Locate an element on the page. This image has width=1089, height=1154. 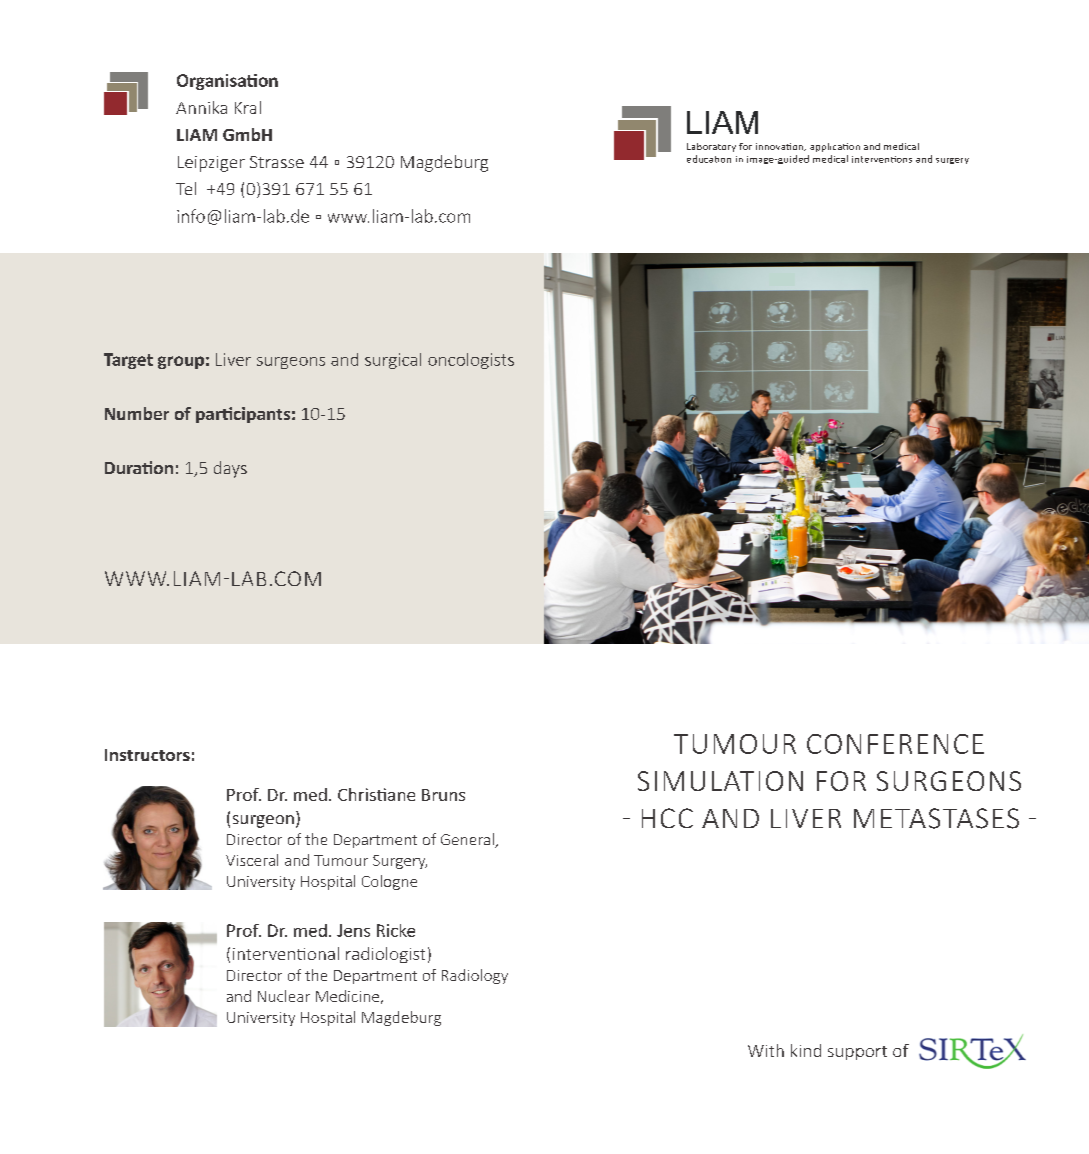
days is located at coordinates (230, 469).
